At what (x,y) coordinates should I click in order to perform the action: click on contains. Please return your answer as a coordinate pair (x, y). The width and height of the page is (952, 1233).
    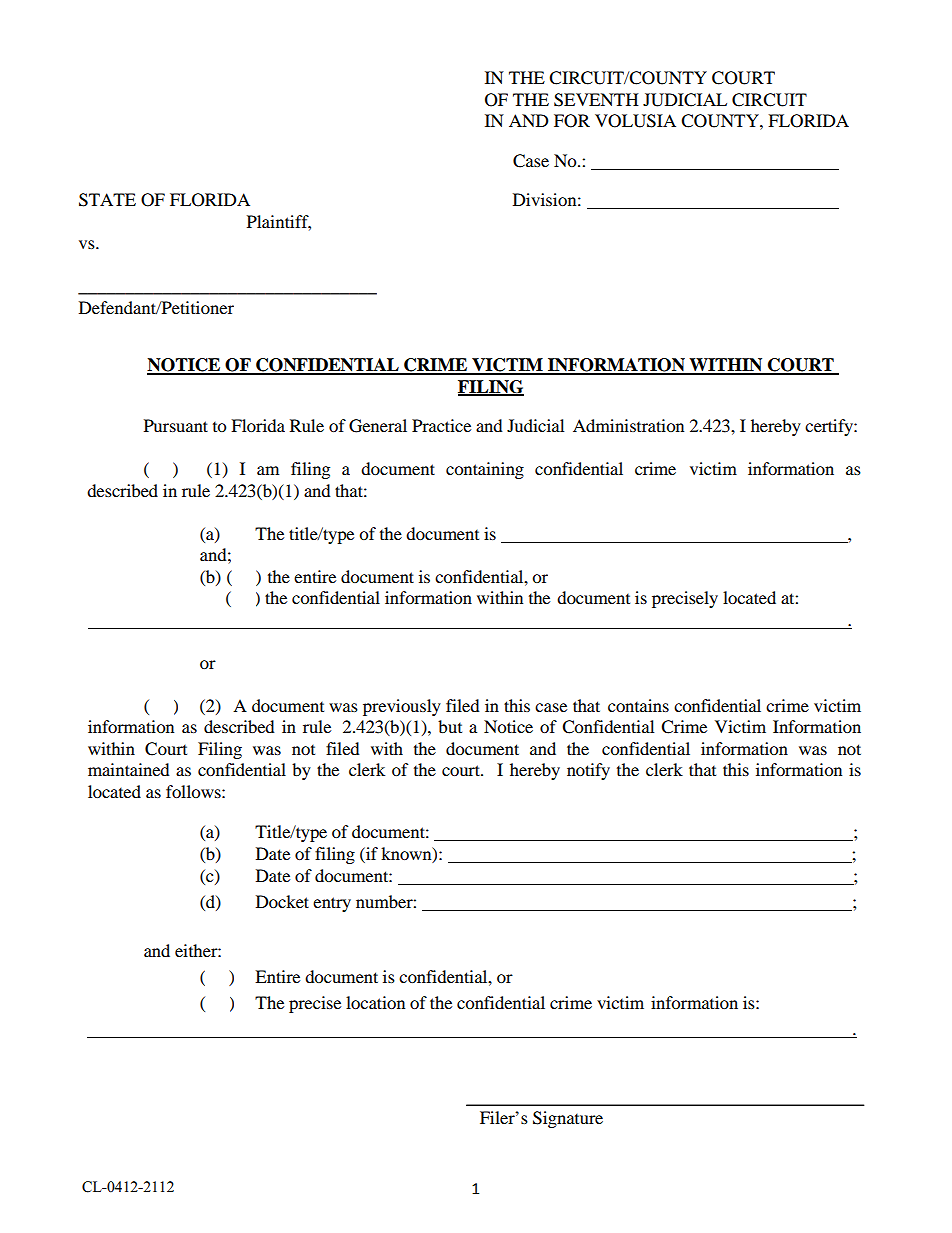
    Looking at the image, I should click on (638, 705).
